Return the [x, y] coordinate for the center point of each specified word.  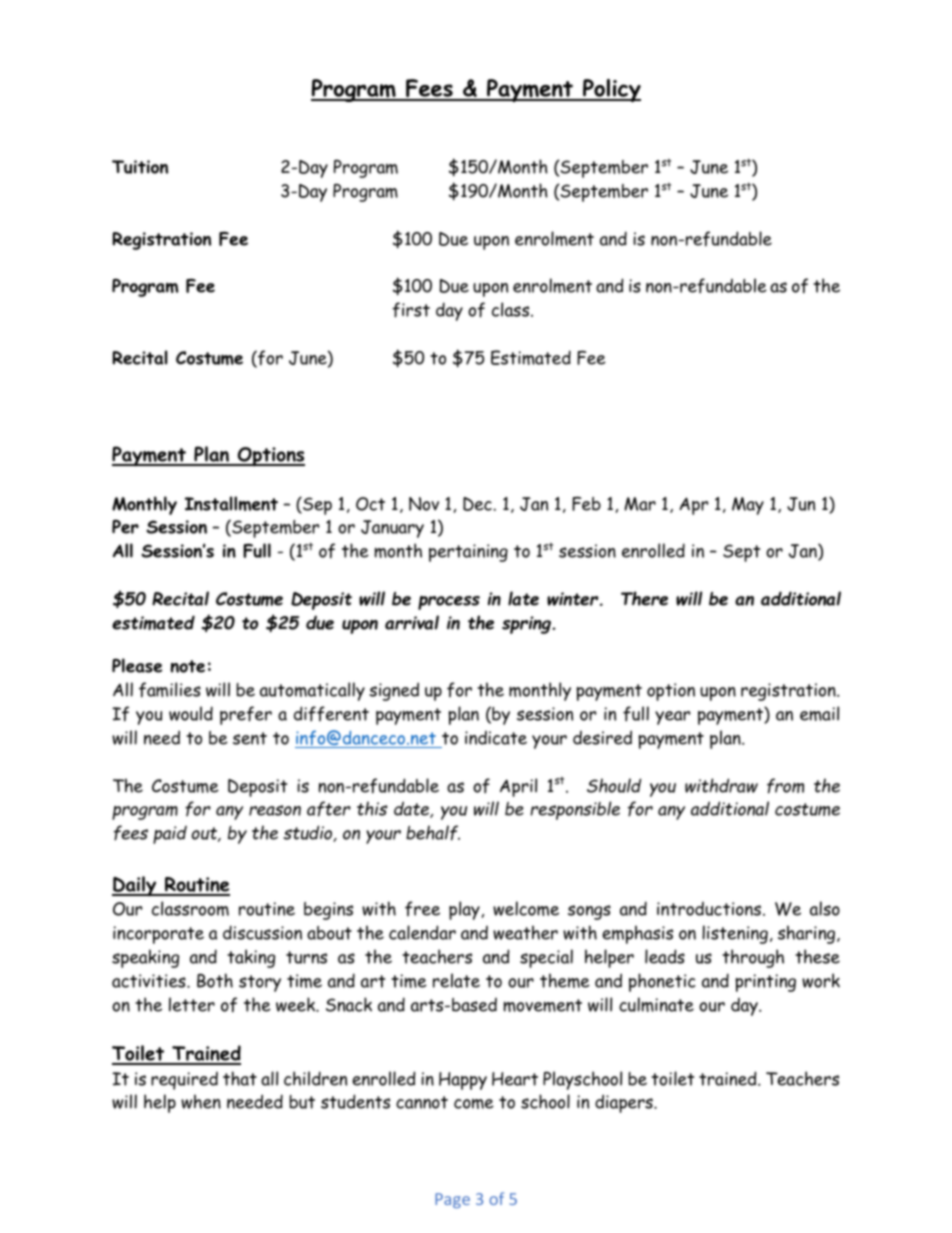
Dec [478, 504]
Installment [231, 503]
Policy [611, 90]
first [411, 310]
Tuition [140, 167]
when [201, 1101]
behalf [433, 833]
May [748, 506]
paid [170, 835]
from [785, 786]
